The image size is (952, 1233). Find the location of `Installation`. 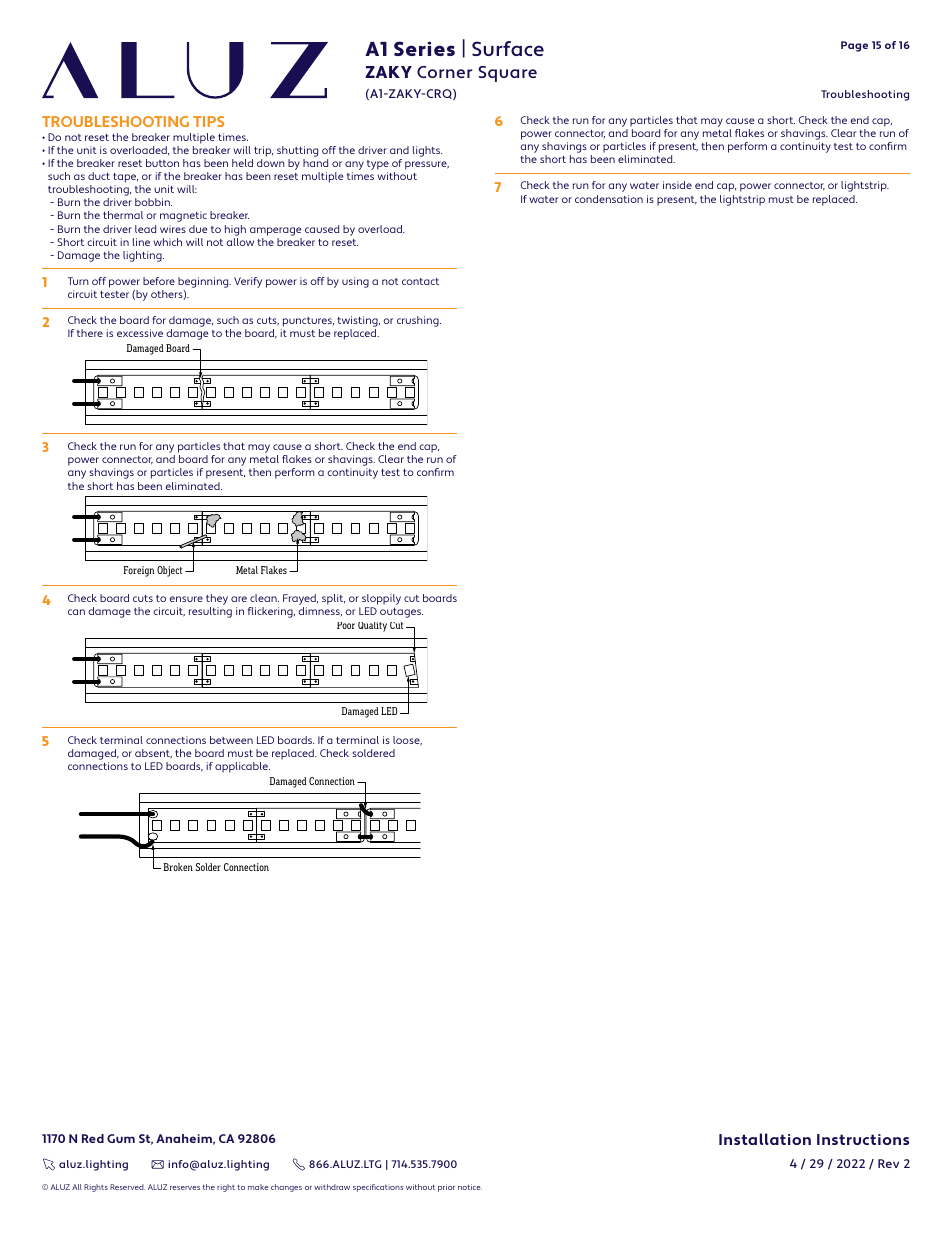

Installation is located at coordinates (765, 1139).
